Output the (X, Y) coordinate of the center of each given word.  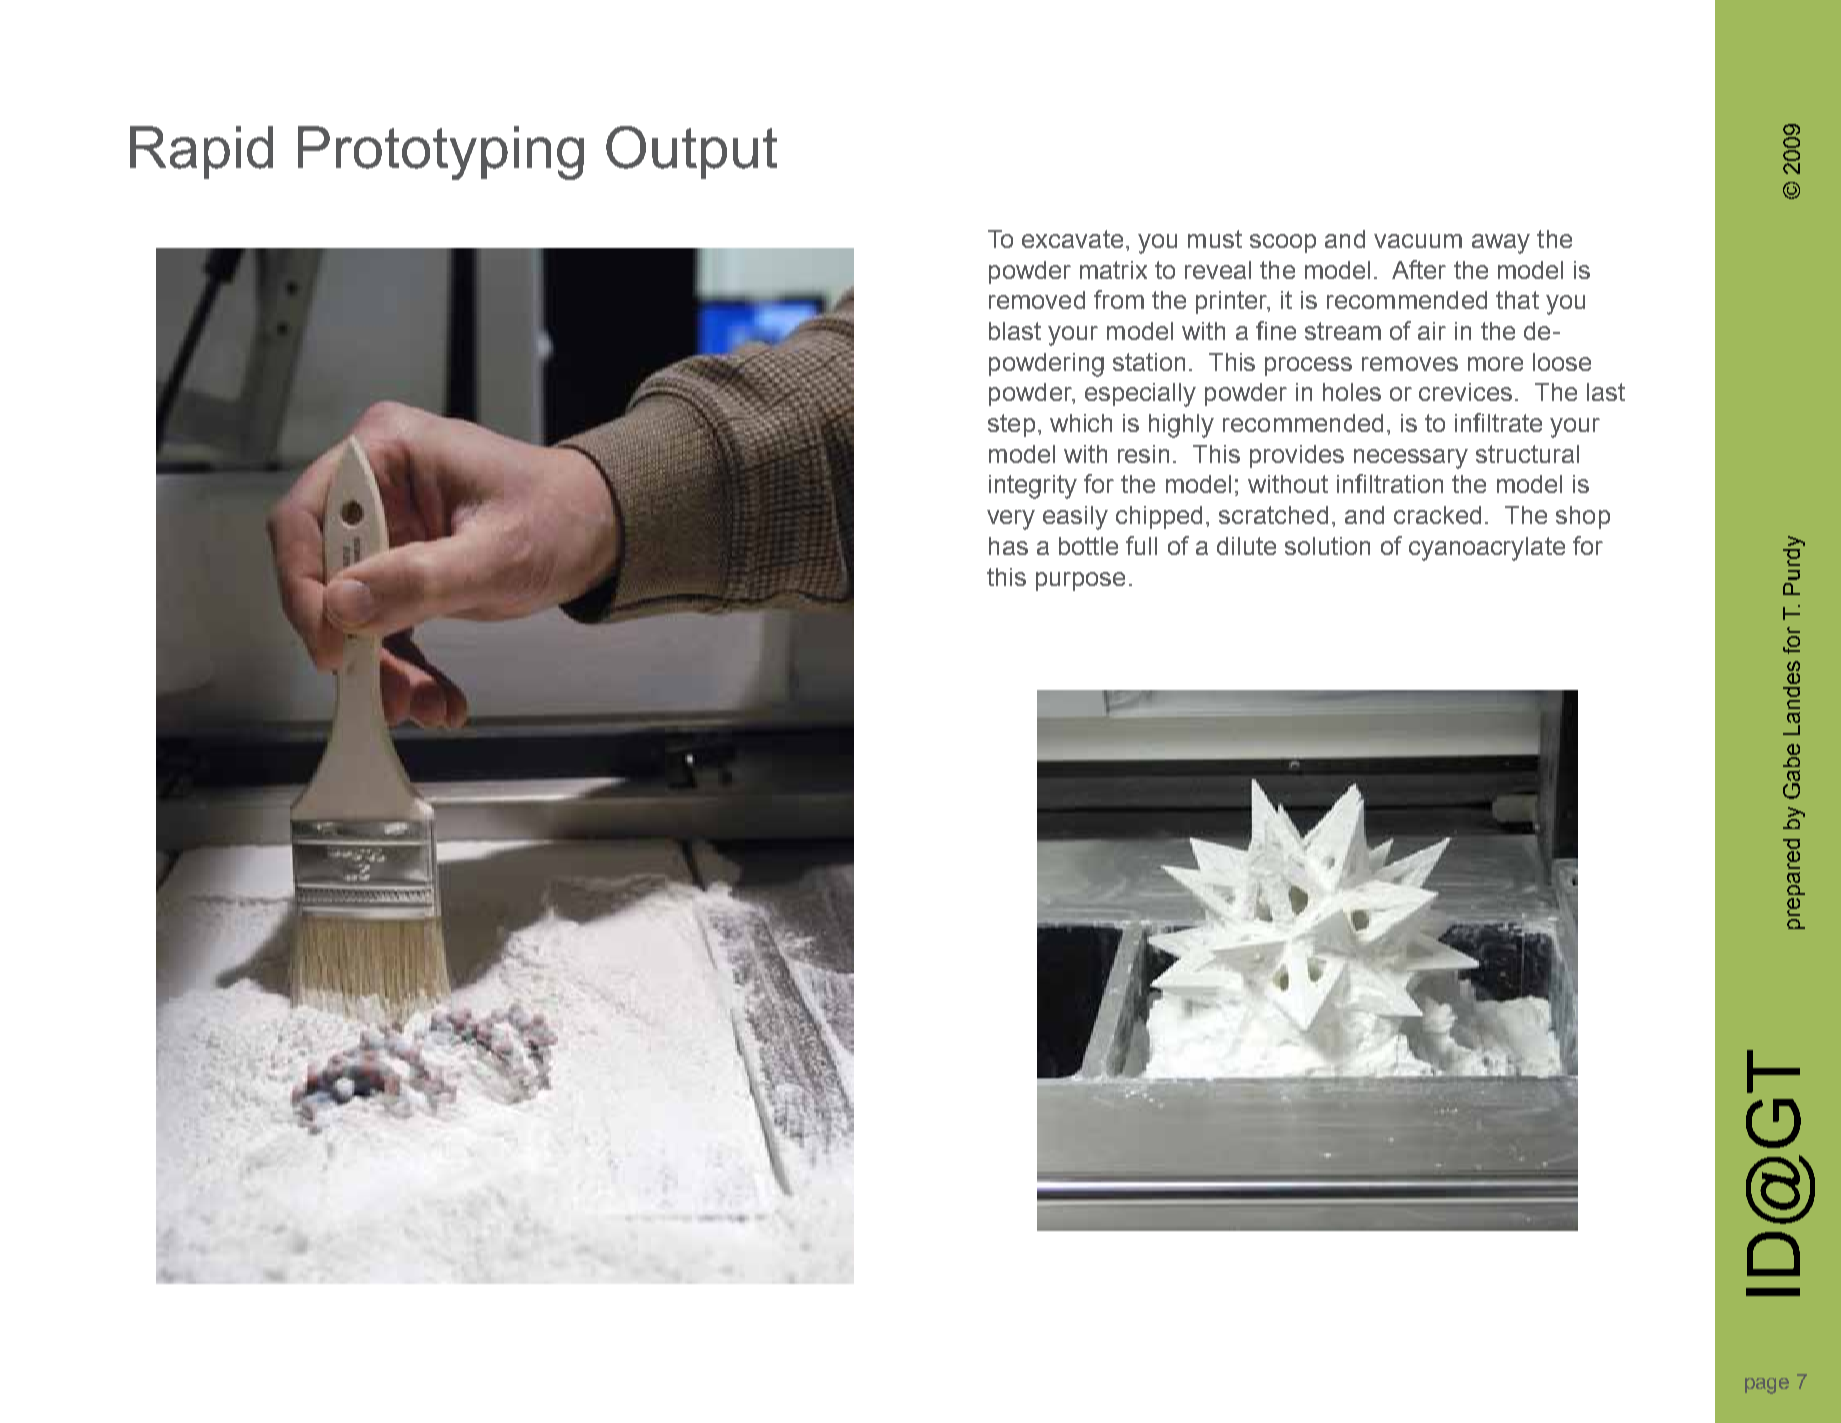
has (1008, 546)
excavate (1072, 239)
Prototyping (441, 153)
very (1011, 520)
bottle (1088, 546)
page (1767, 1386)
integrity (1033, 487)
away (1501, 244)
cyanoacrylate (1487, 549)
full (1141, 545)
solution (1327, 546)
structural (1527, 454)
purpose (1080, 581)
